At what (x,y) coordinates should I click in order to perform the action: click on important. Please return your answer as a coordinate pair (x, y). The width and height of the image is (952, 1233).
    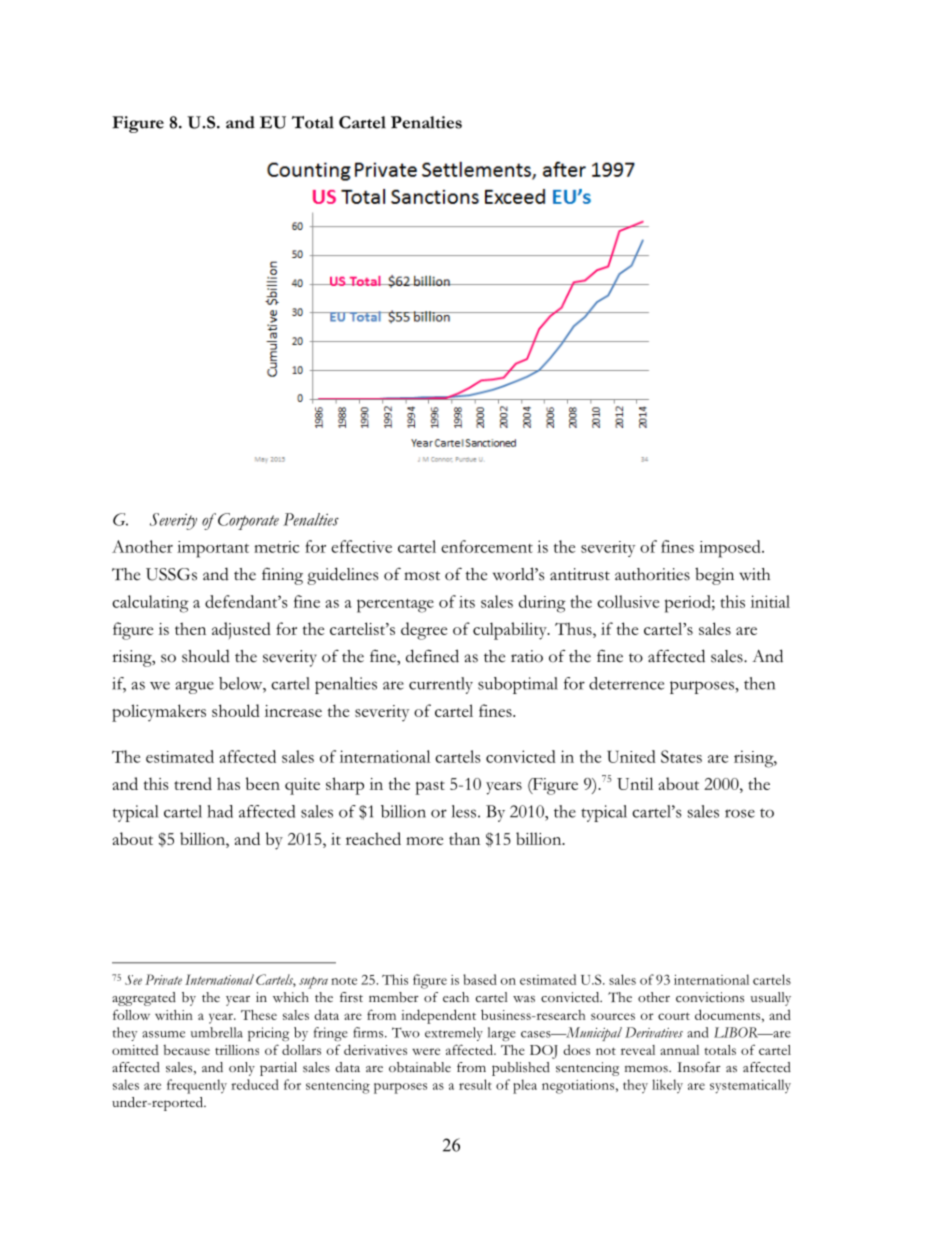
    Looking at the image, I should click on (213, 549).
